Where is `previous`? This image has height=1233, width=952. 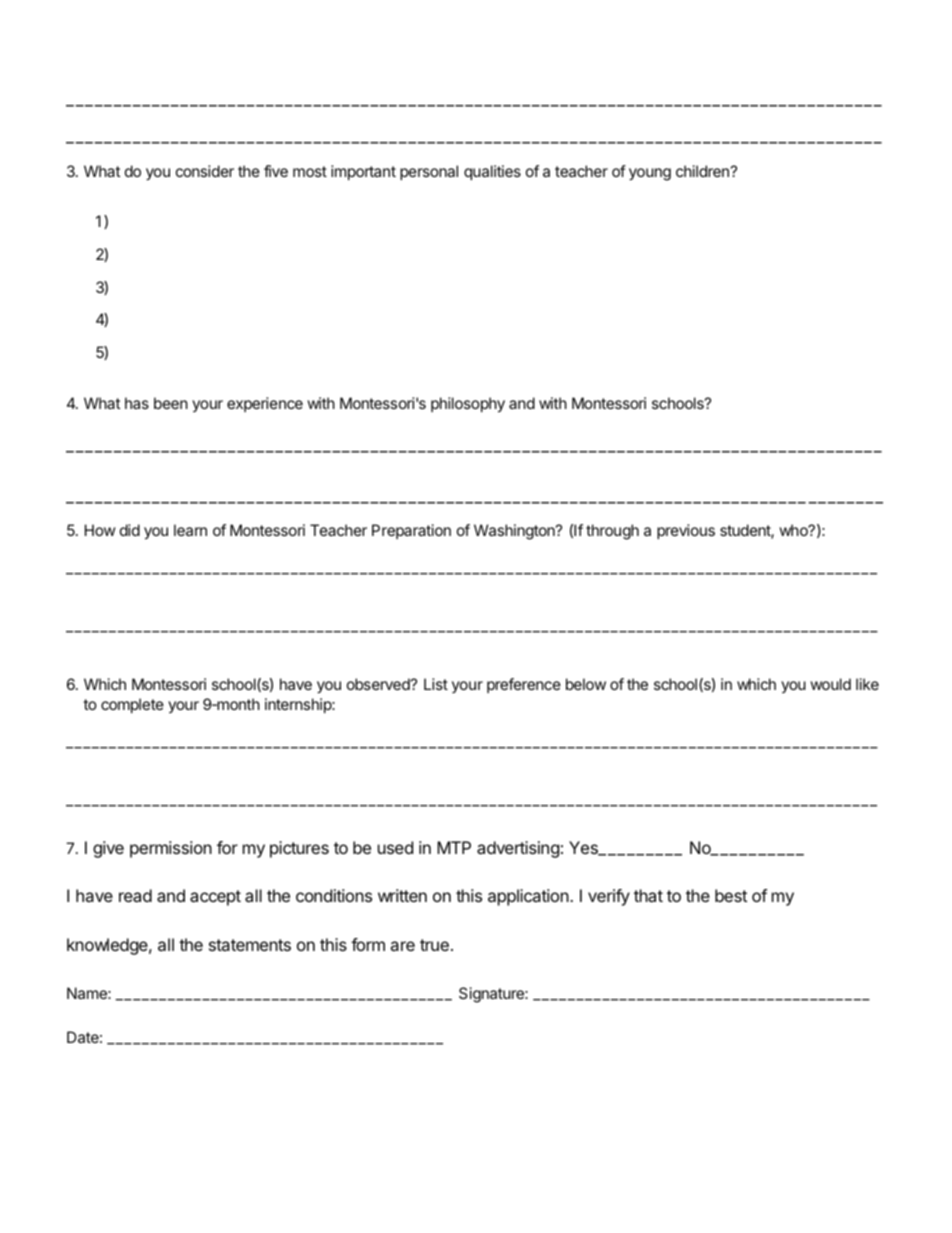 previous is located at coordinates (686, 531).
